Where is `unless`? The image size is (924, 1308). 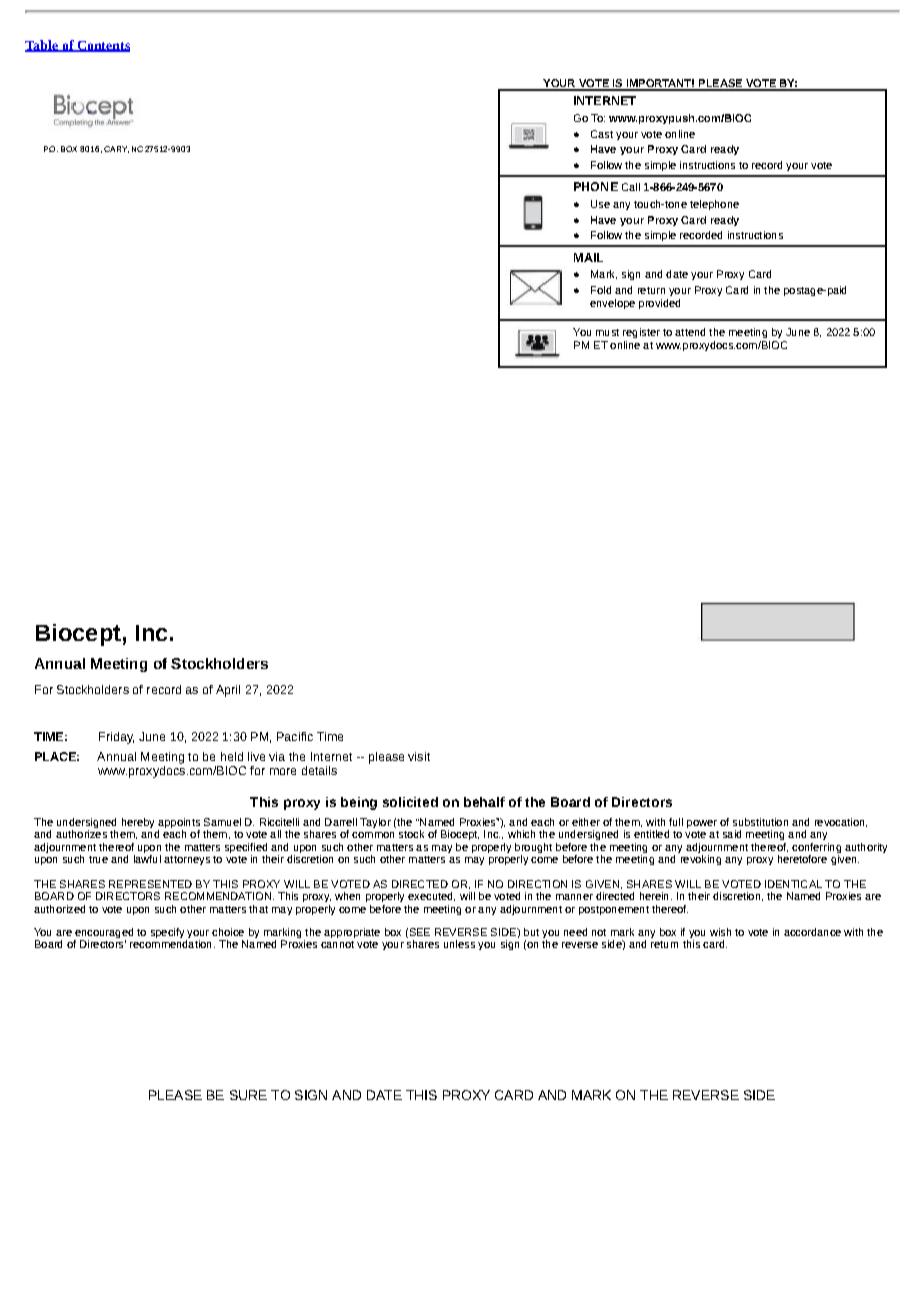
unless is located at coordinates (459, 944).
